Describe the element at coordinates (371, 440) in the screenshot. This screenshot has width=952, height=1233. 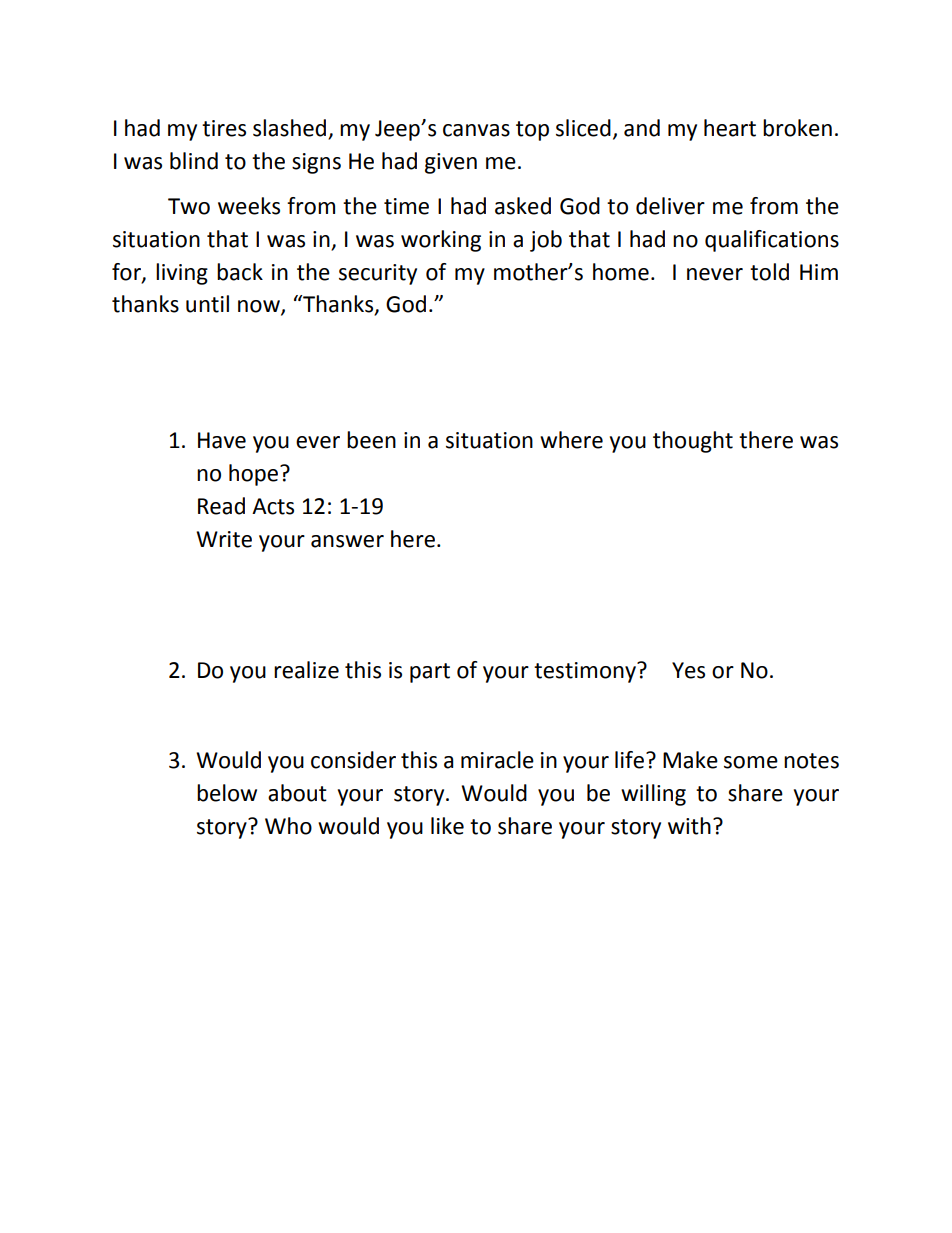
I see `been` at that location.
